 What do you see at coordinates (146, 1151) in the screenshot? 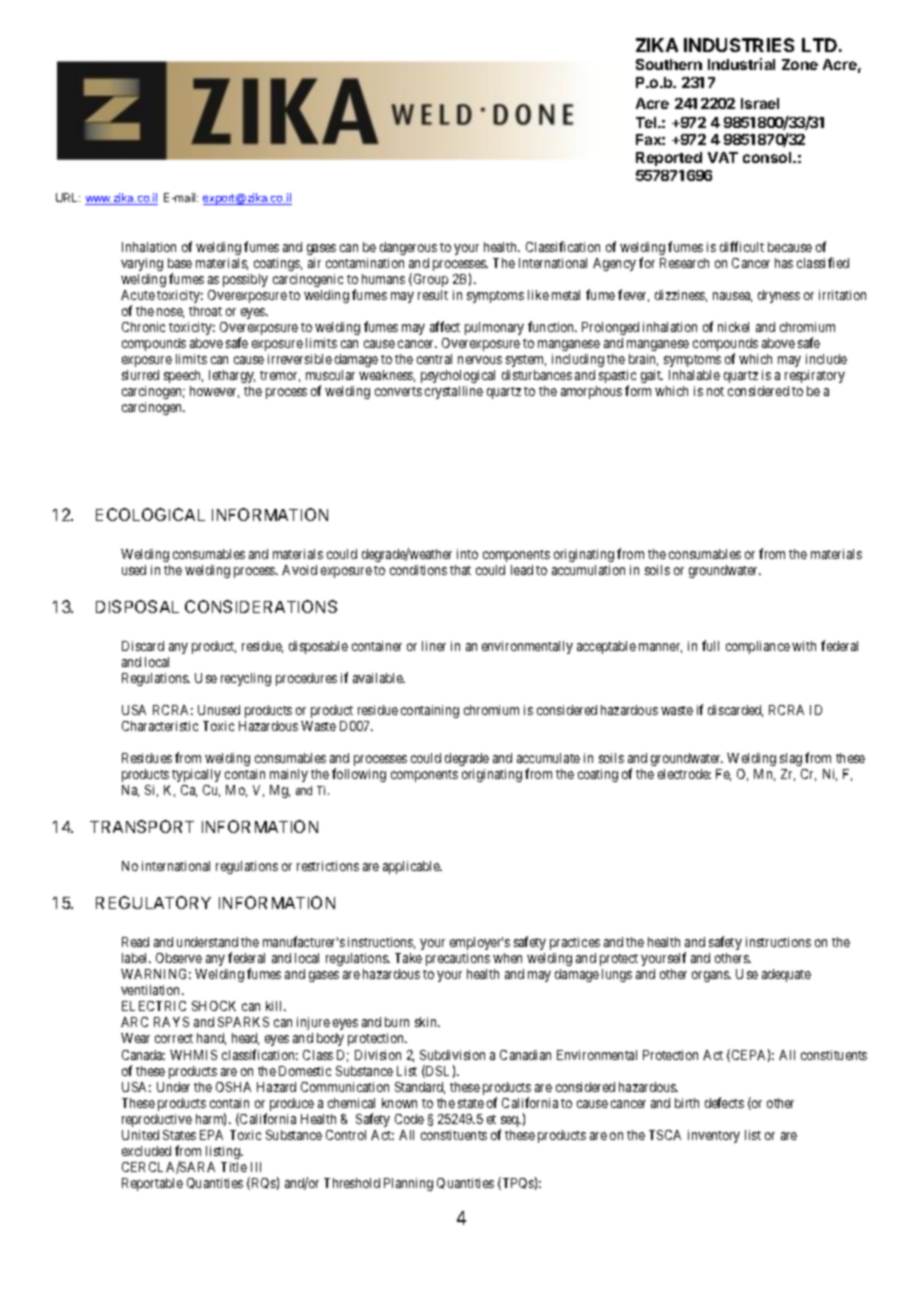
I see `excluded` at bounding box center [146, 1151].
